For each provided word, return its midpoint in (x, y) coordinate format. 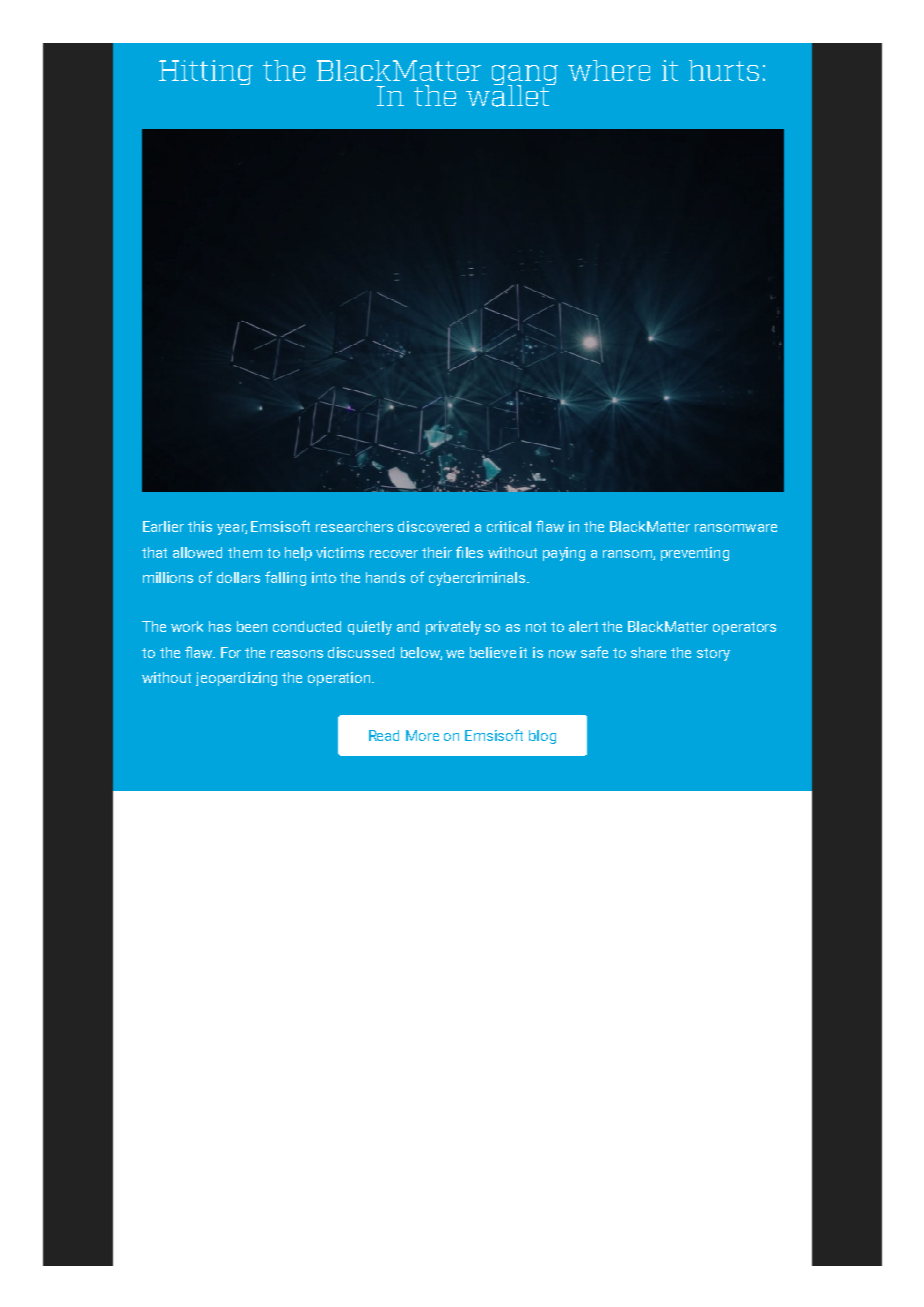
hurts (724, 70)
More (422, 735)
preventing (695, 554)
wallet (508, 95)
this (200, 526)
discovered (433, 526)
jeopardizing (236, 679)
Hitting (206, 72)
